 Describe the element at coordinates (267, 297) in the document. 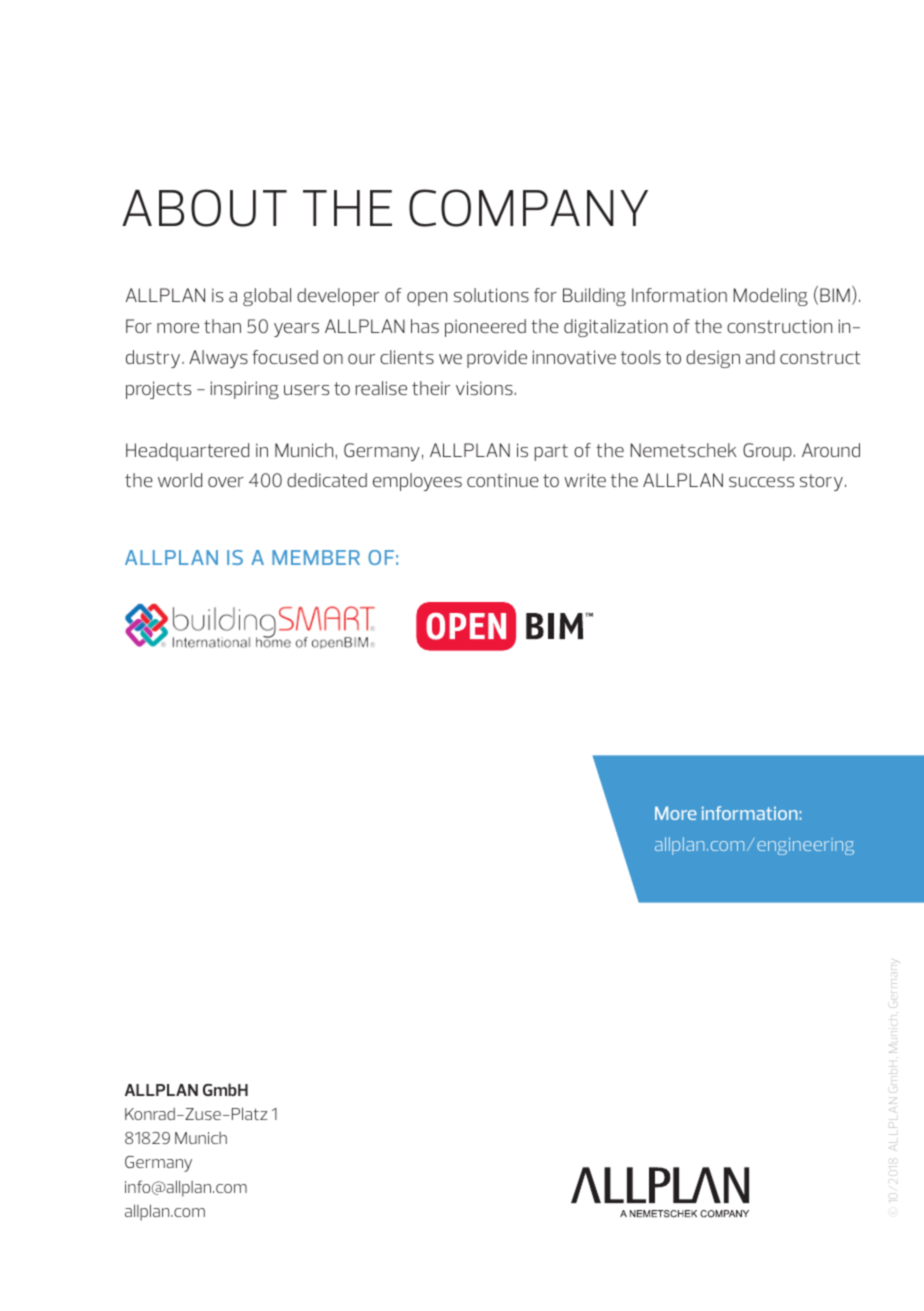

I see `global` at that location.
